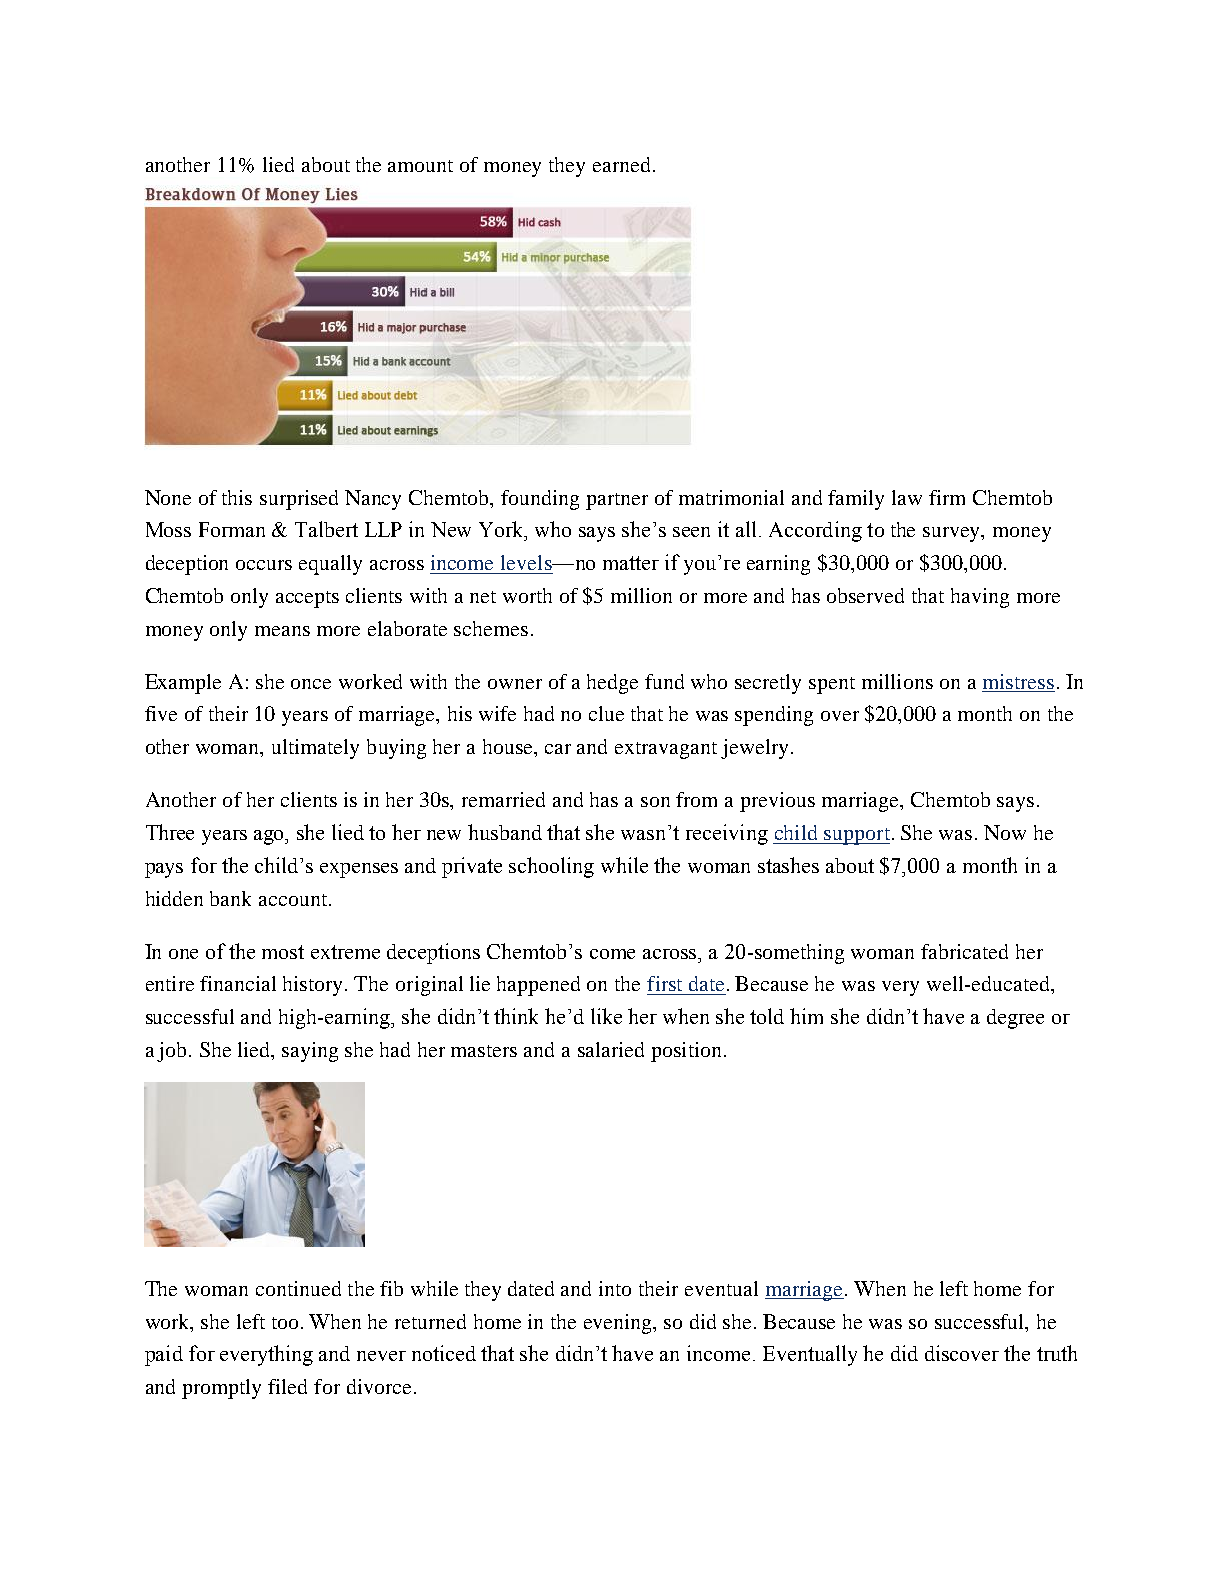  Describe the element at coordinates (283, 952) in the screenshot. I see `most` at that location.
